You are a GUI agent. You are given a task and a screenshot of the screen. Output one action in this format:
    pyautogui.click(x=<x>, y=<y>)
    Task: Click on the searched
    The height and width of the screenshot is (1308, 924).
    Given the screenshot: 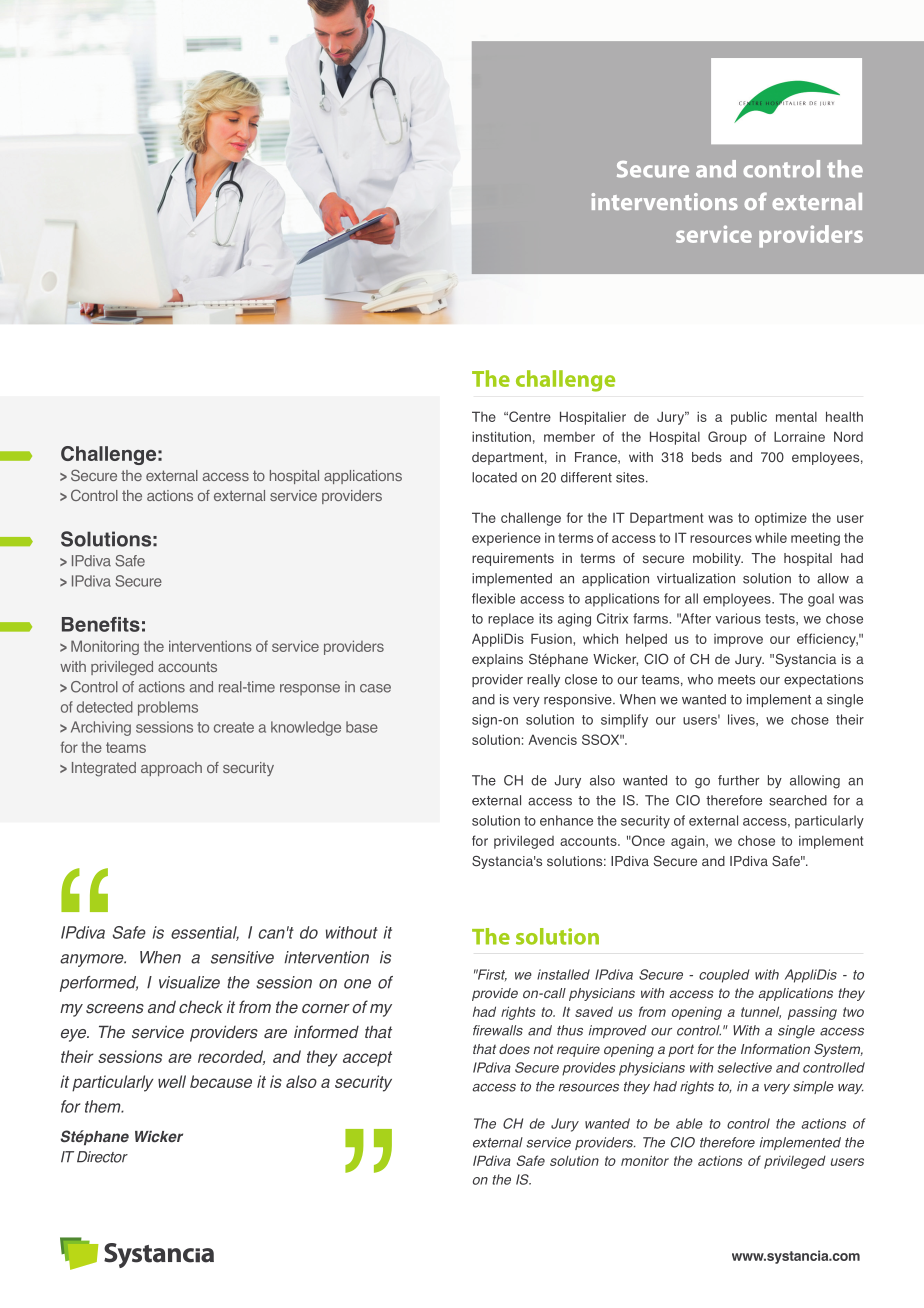 What is the action you would take?
    pyautogui.click(x=798, y=800)
